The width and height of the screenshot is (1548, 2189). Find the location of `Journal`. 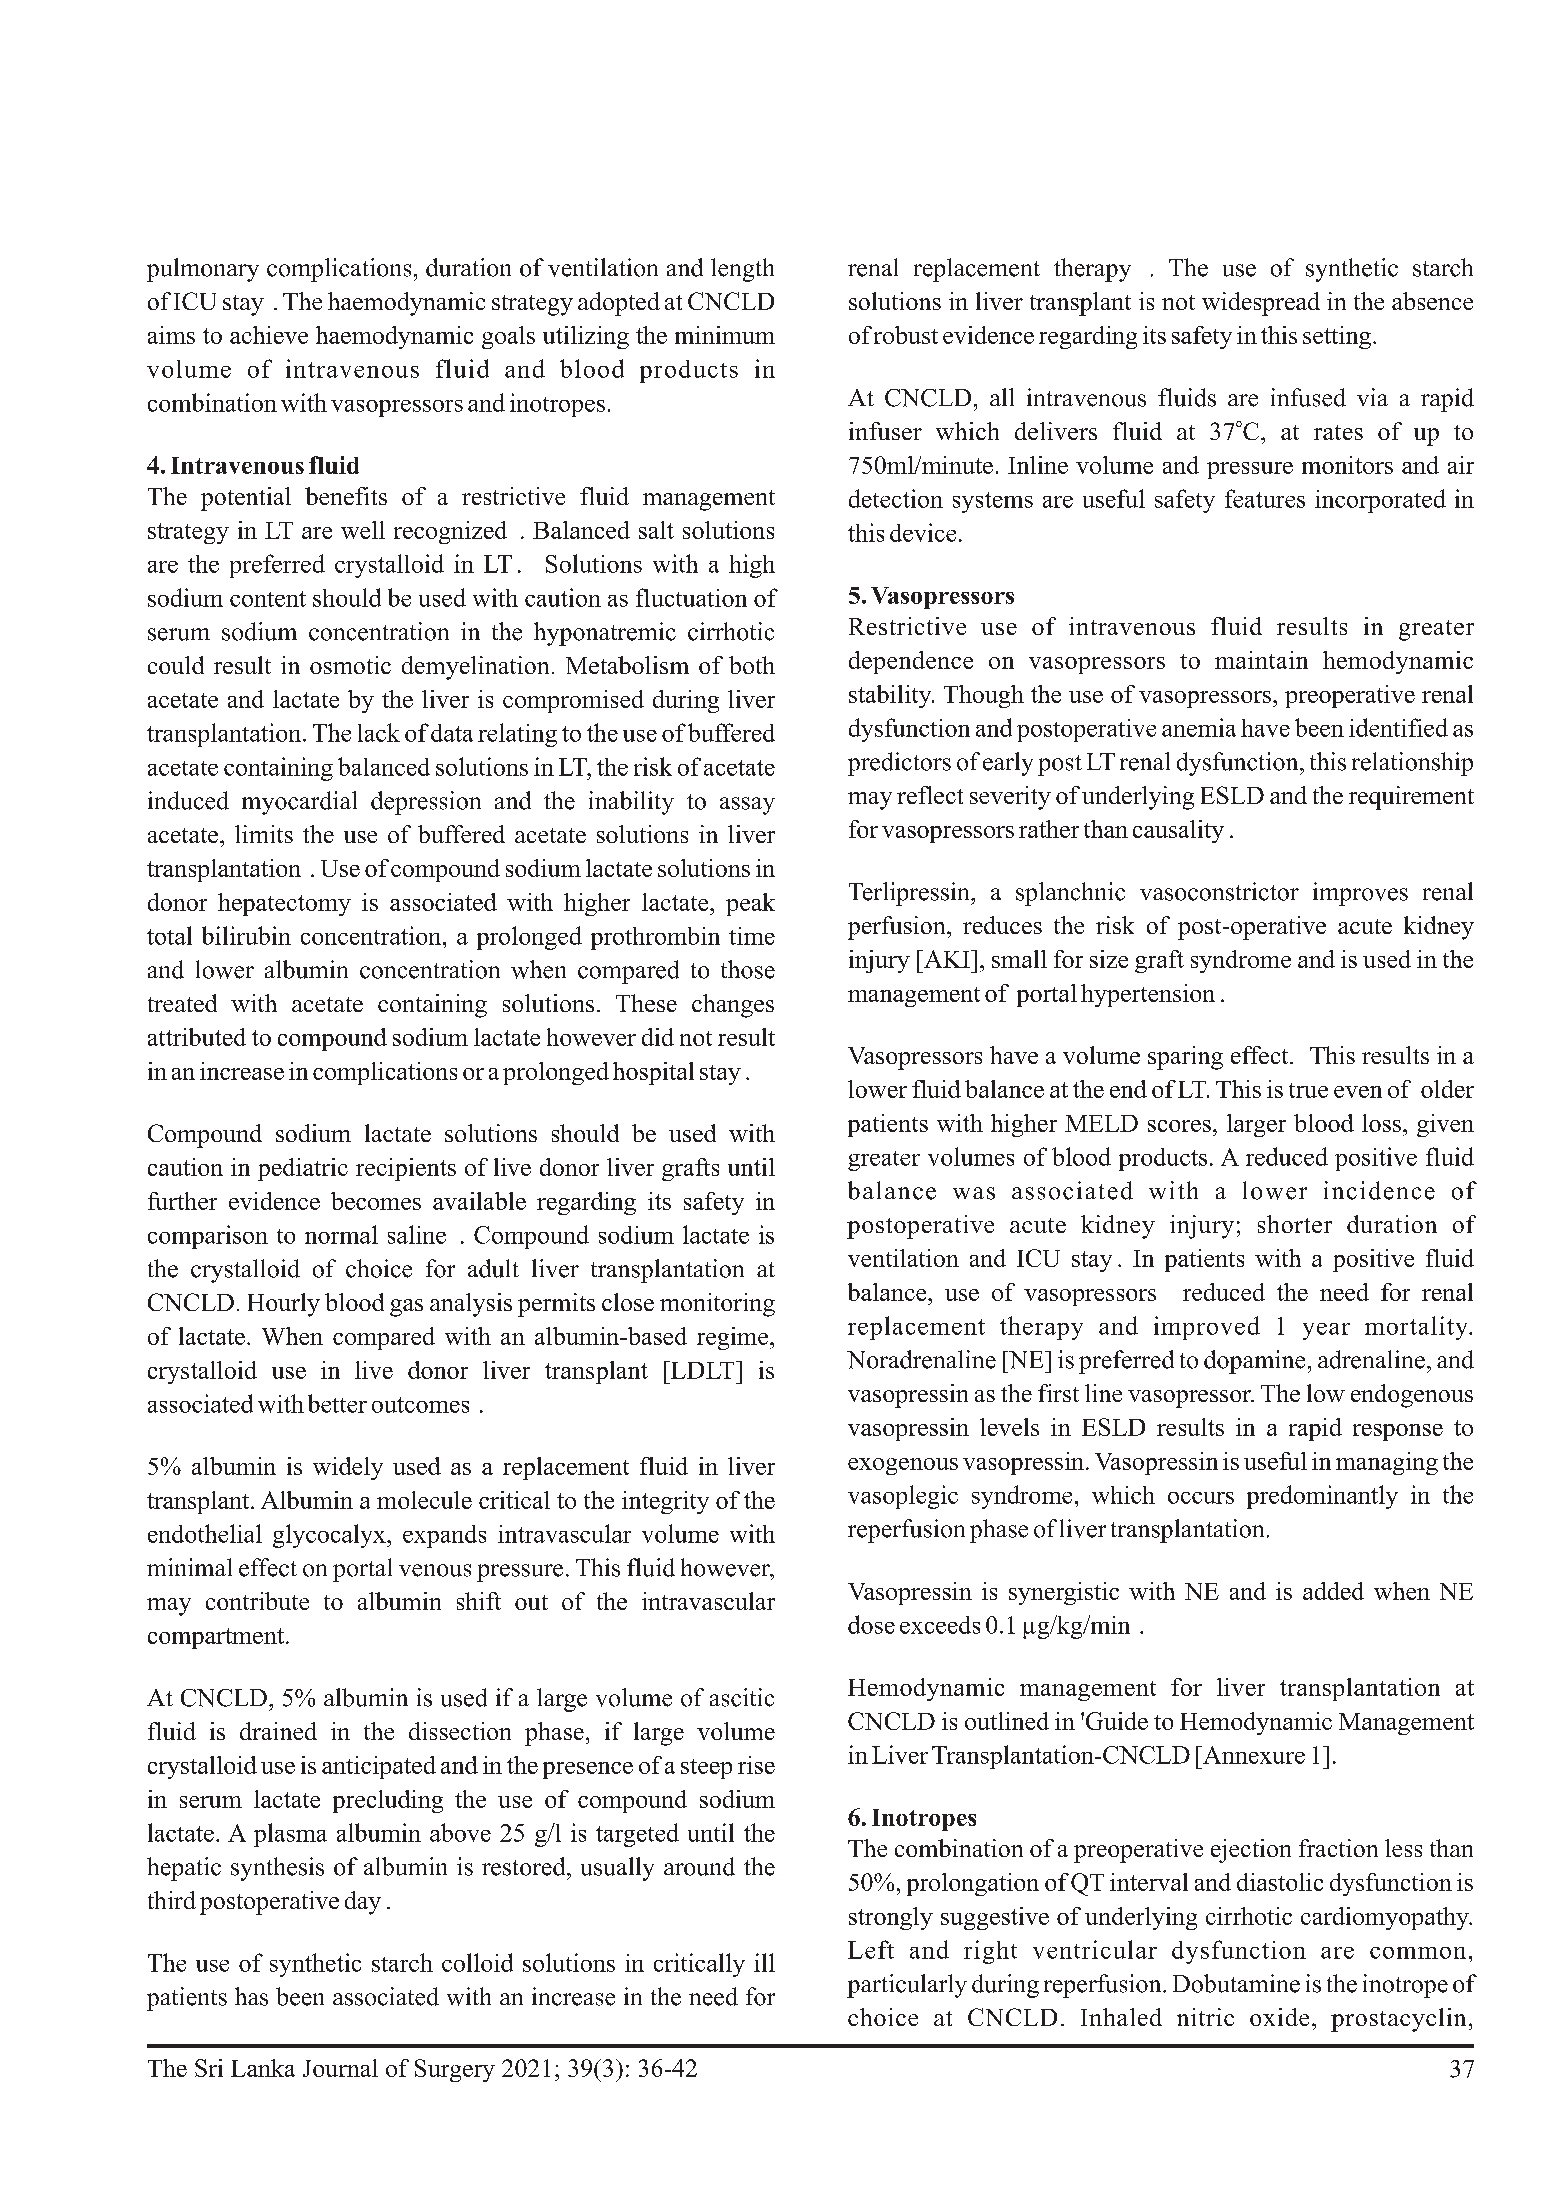

Journal is located at coordinates (340, 2068).
